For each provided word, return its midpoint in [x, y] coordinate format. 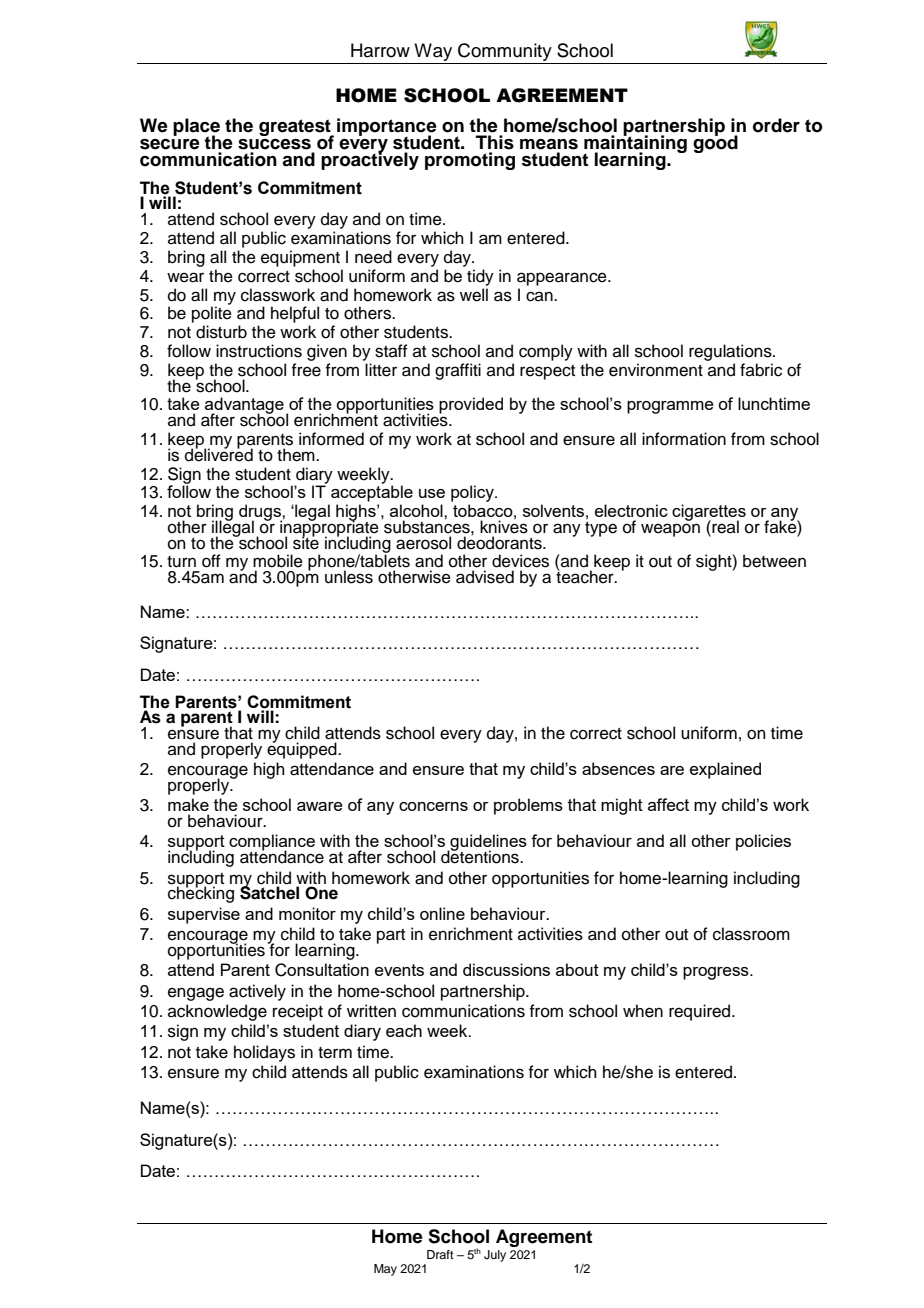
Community [505, 52]
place [196, 128]
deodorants [500, 542]
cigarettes [709, 513]
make [188, 804]
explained [725, 770]
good [715, 143]
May [385, 1270]
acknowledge [217, 1012]
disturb [221, 332]
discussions [506, 969]
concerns [433, 806]
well [474, 295]
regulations [731, 352]
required [701, 1012]
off [211, 561]
